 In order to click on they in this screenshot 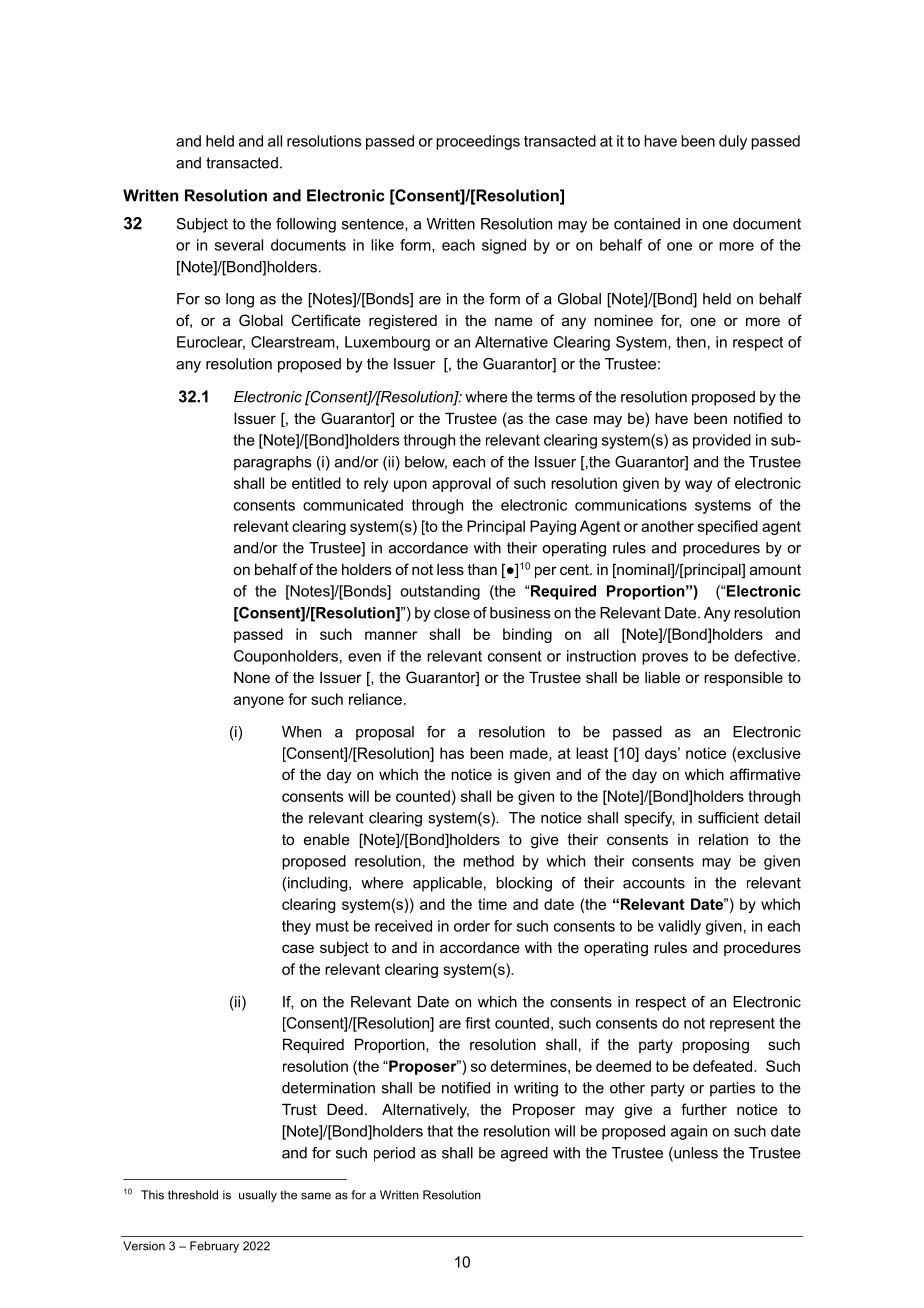, I will do `click(296, 927)`.
